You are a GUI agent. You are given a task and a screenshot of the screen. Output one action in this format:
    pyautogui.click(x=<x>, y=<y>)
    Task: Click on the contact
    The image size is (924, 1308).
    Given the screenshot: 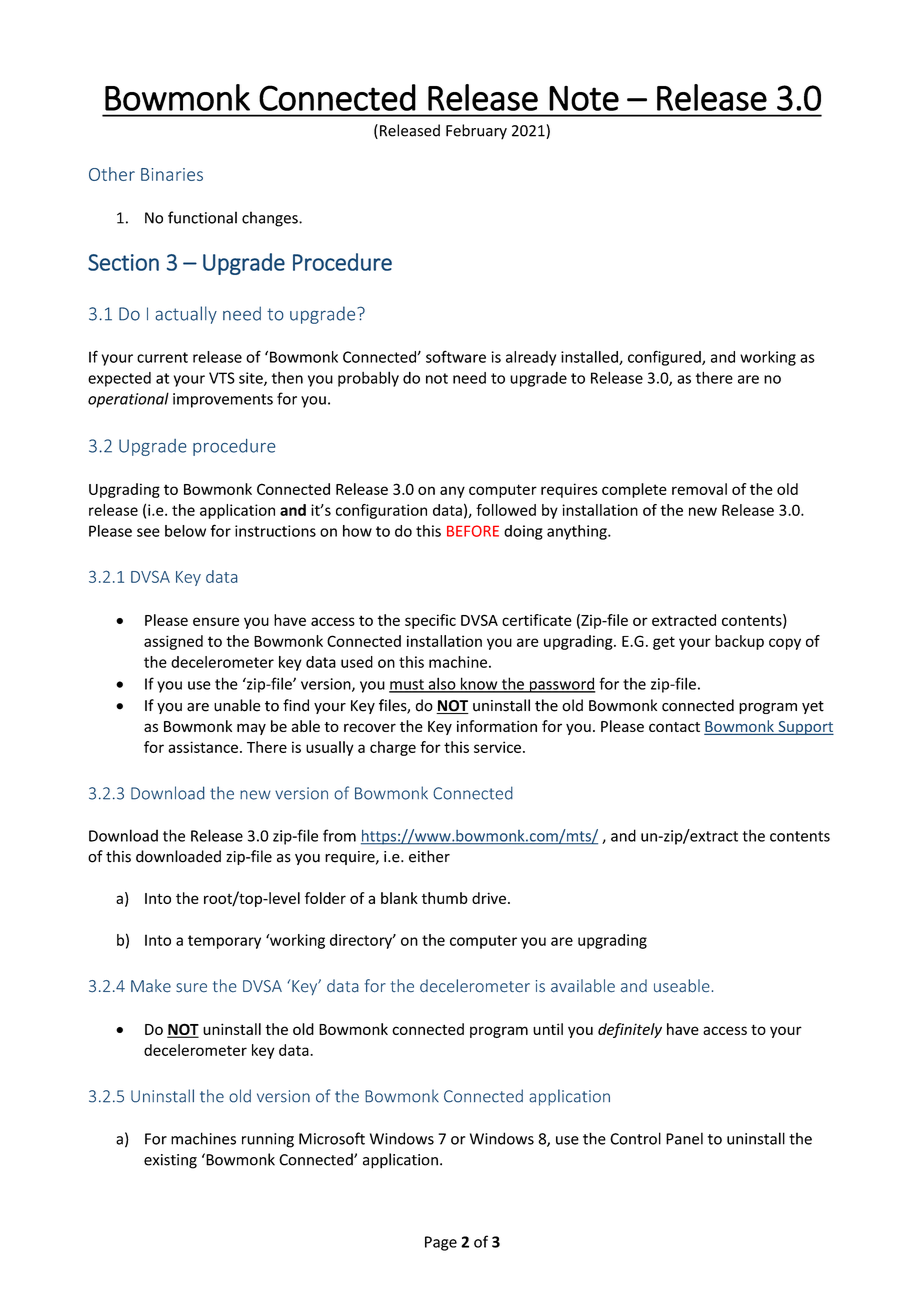 What is the action you would take?
    pyautogui.click(x=674, y=727)
